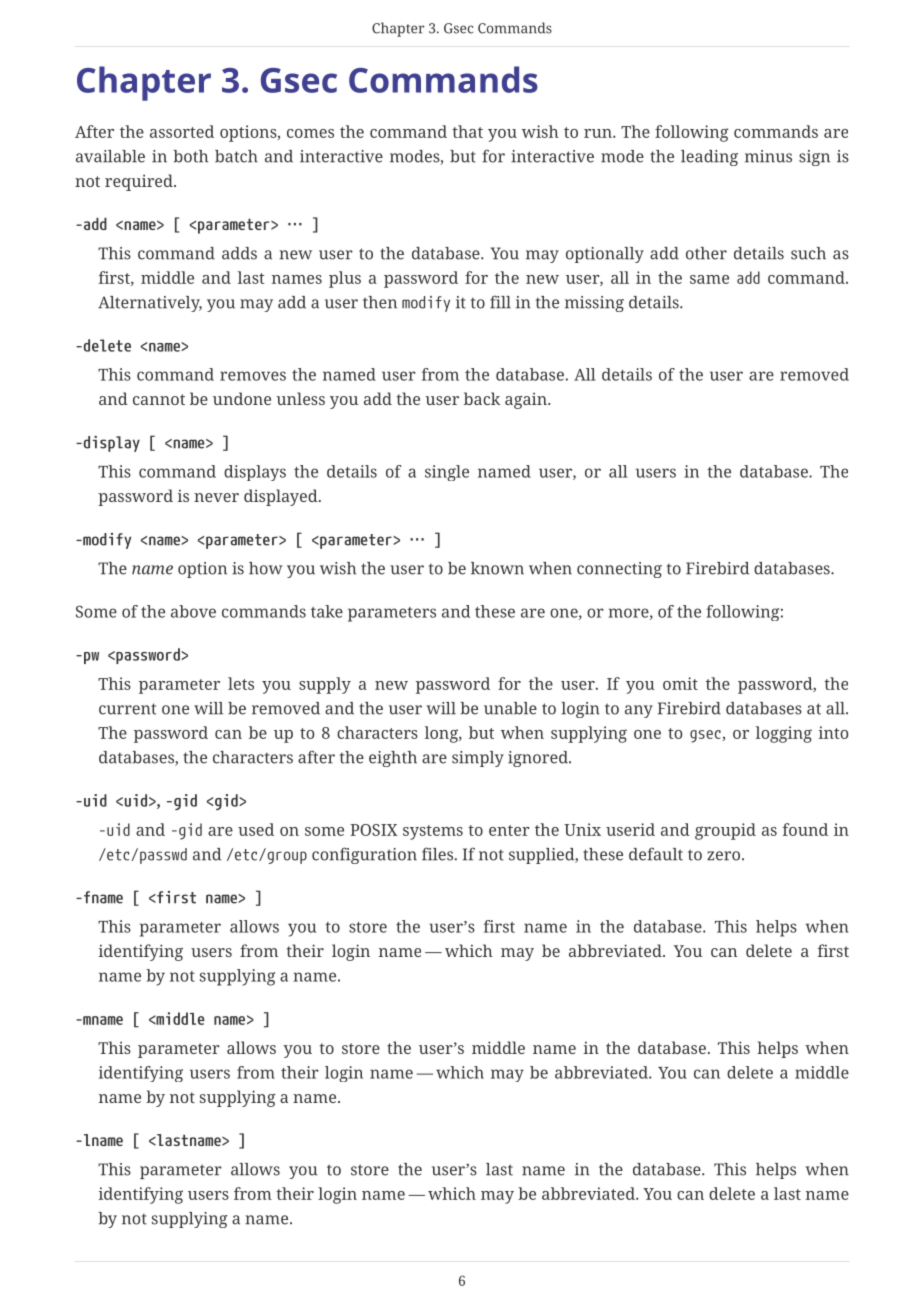 This document has width=924, height=1308. I want to click on single, so click(447, 473).
